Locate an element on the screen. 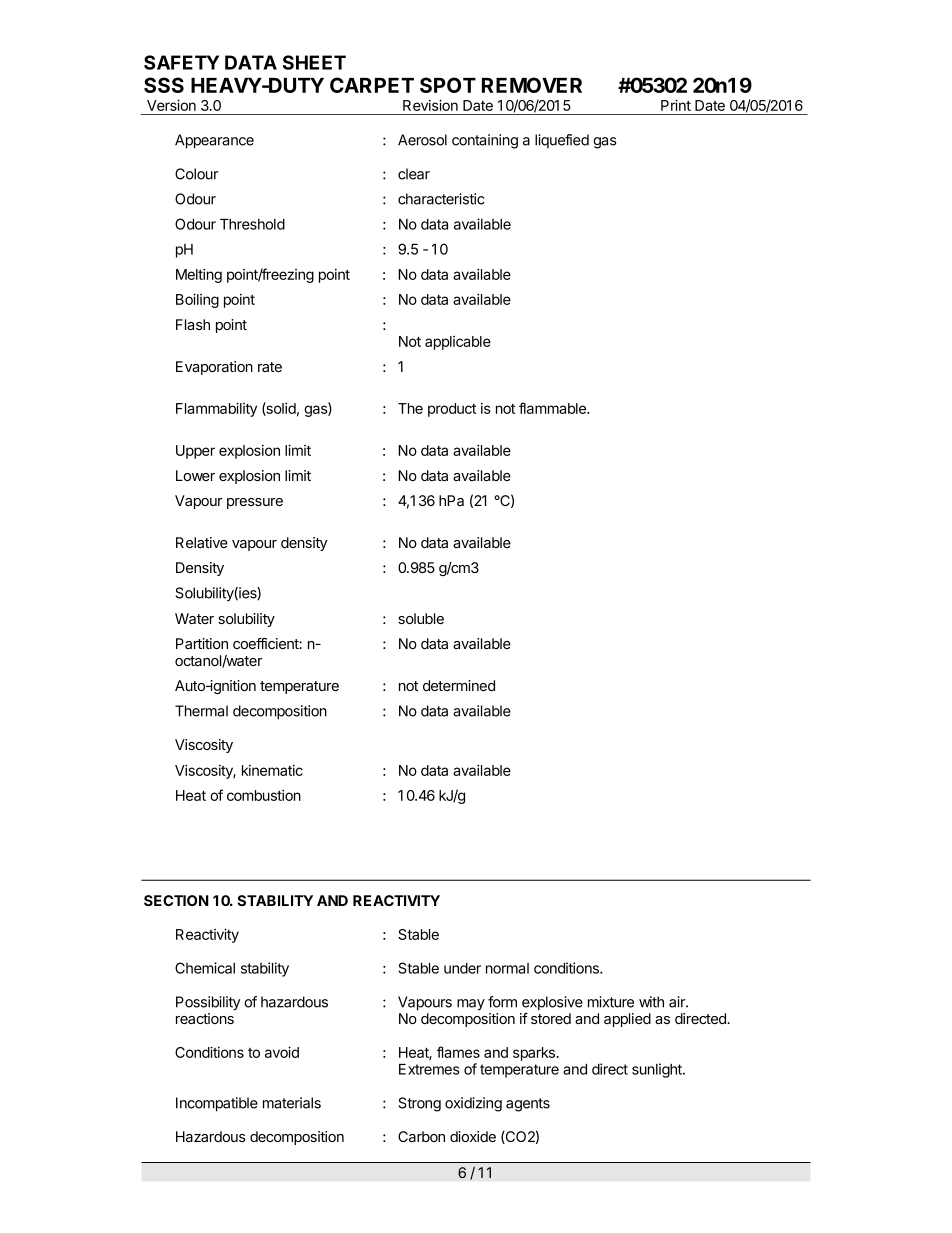  Boiling is located at coordinates (197, 300).
